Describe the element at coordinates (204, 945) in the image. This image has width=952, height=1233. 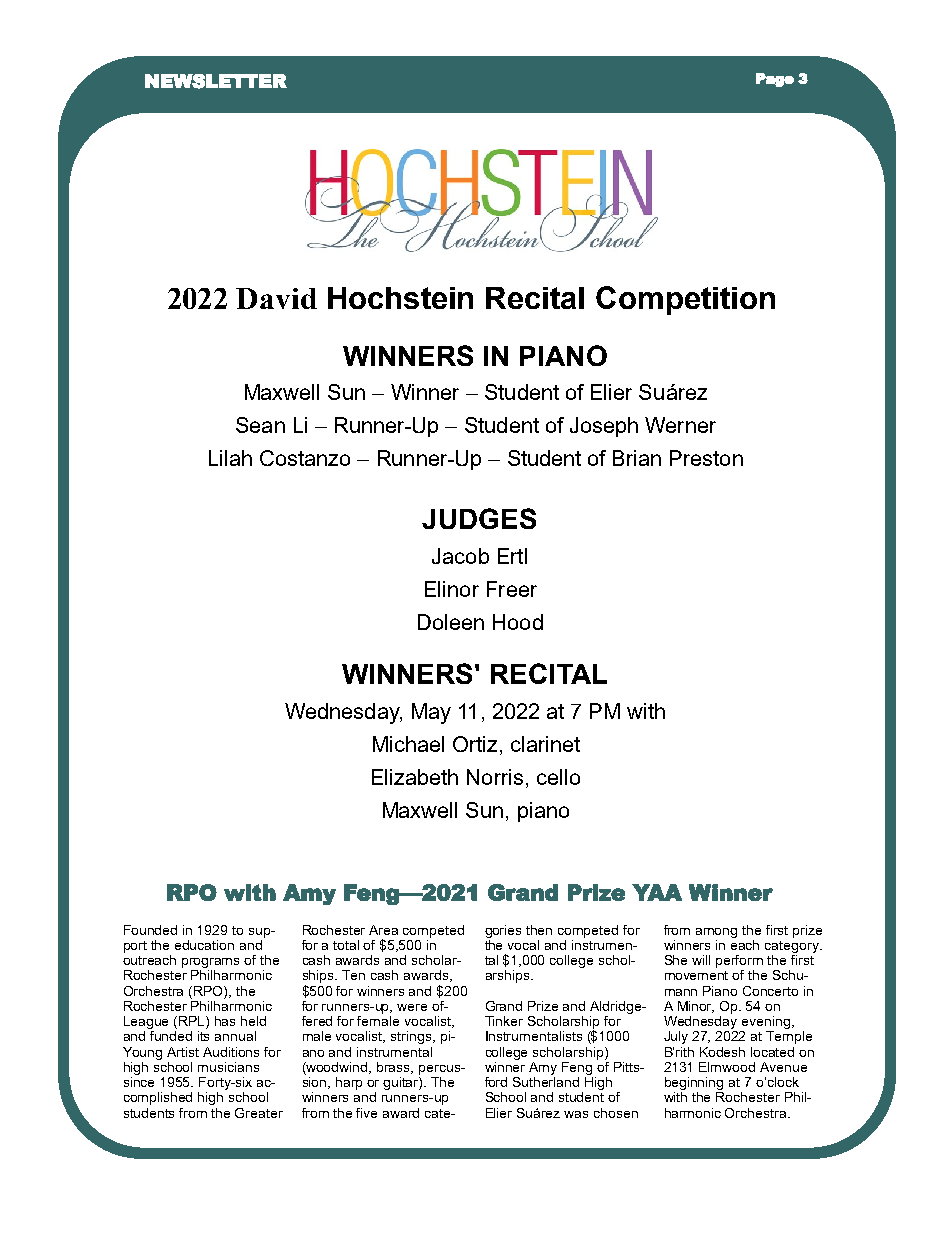
I see `education` at that location.
